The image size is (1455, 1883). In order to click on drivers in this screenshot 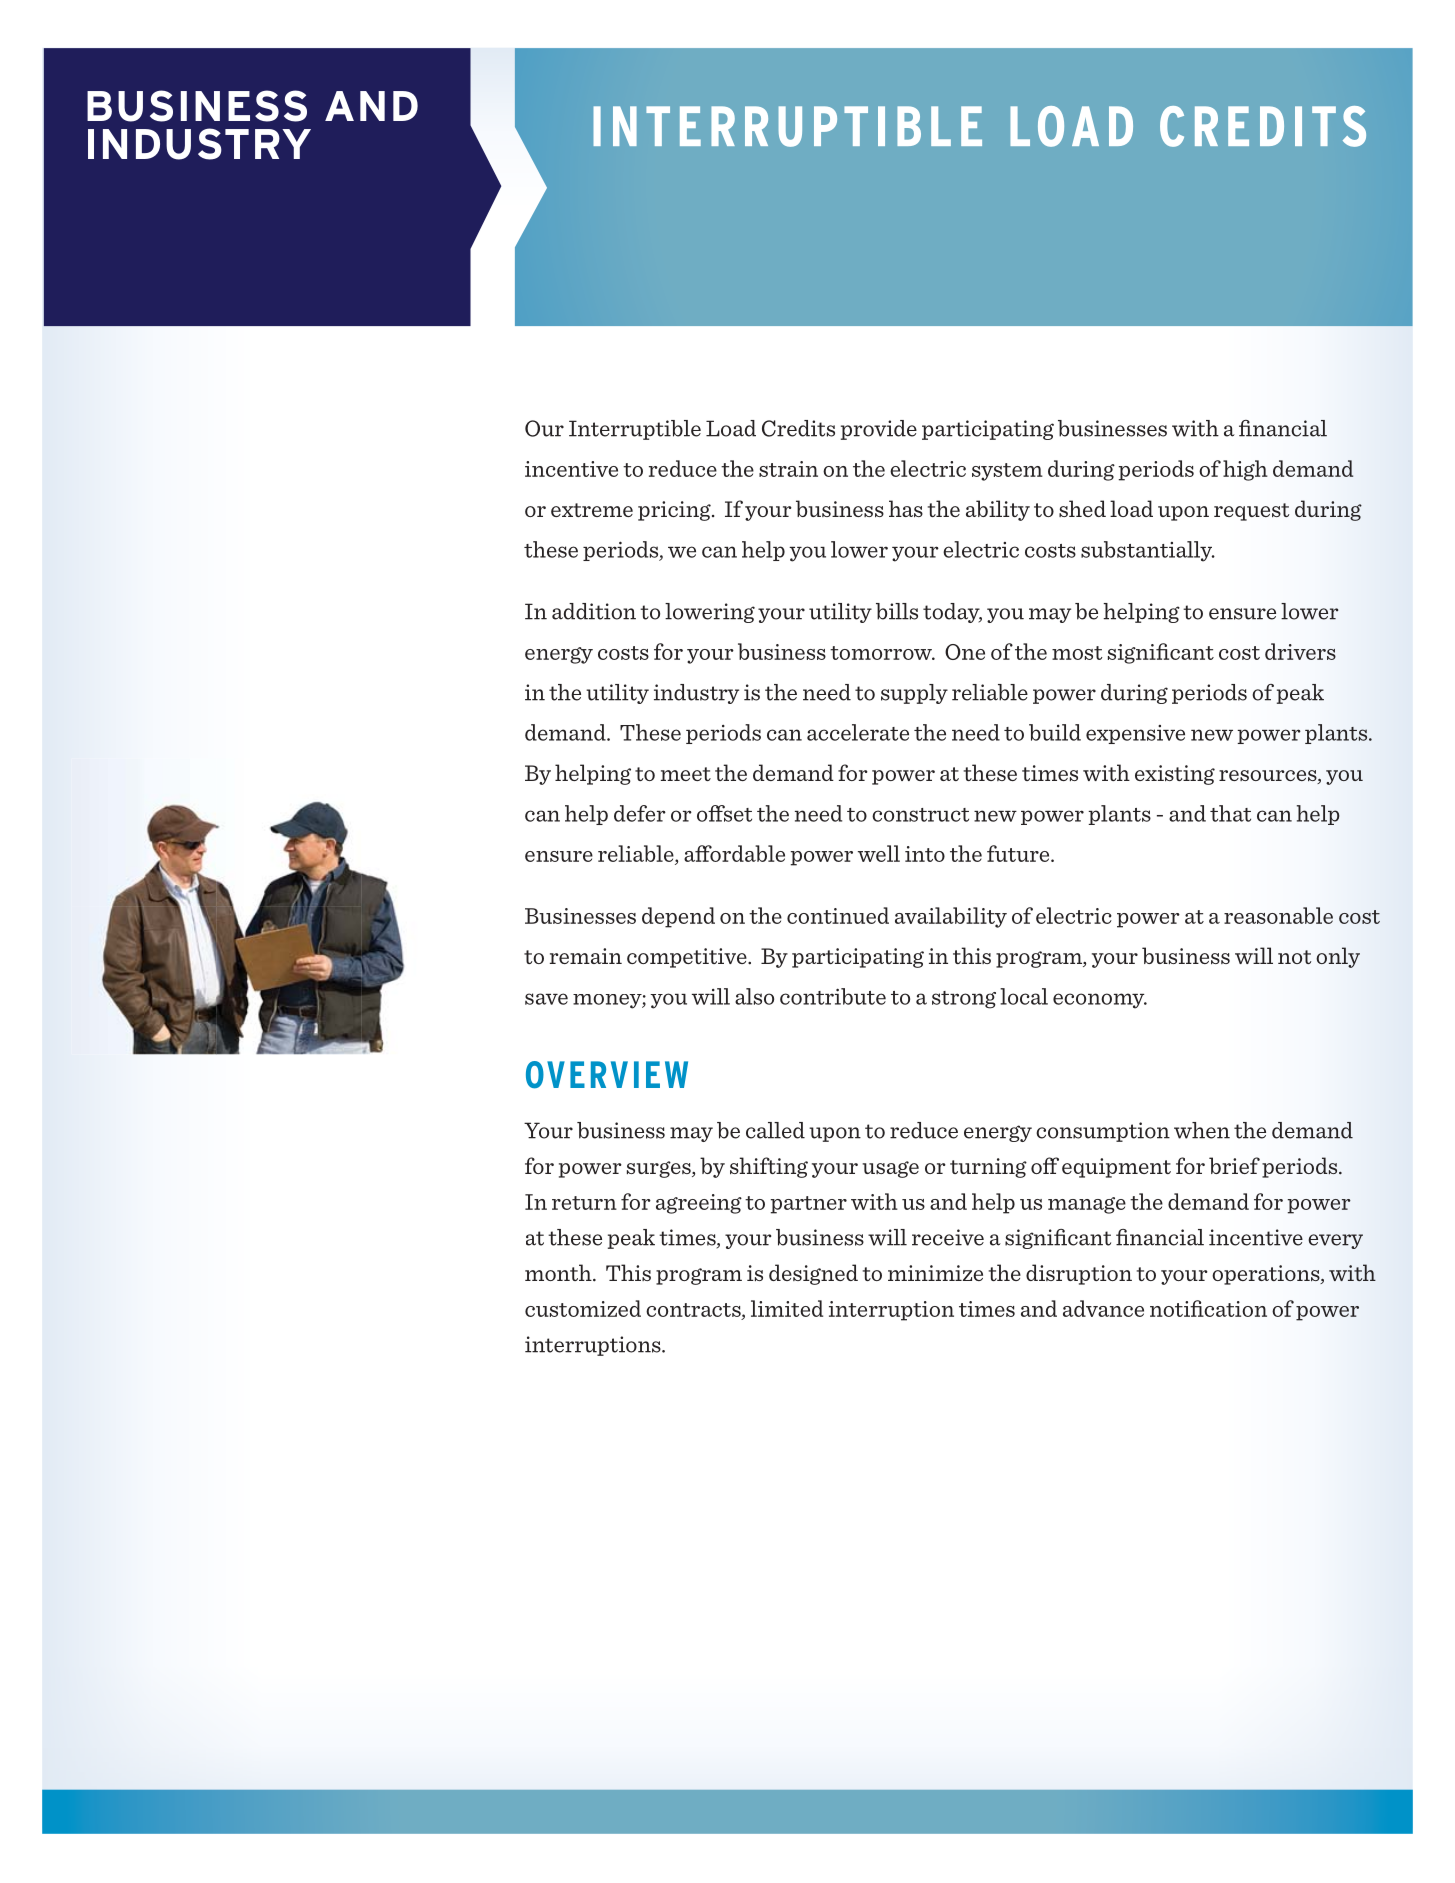, I will do `click(1300, 651)`.
